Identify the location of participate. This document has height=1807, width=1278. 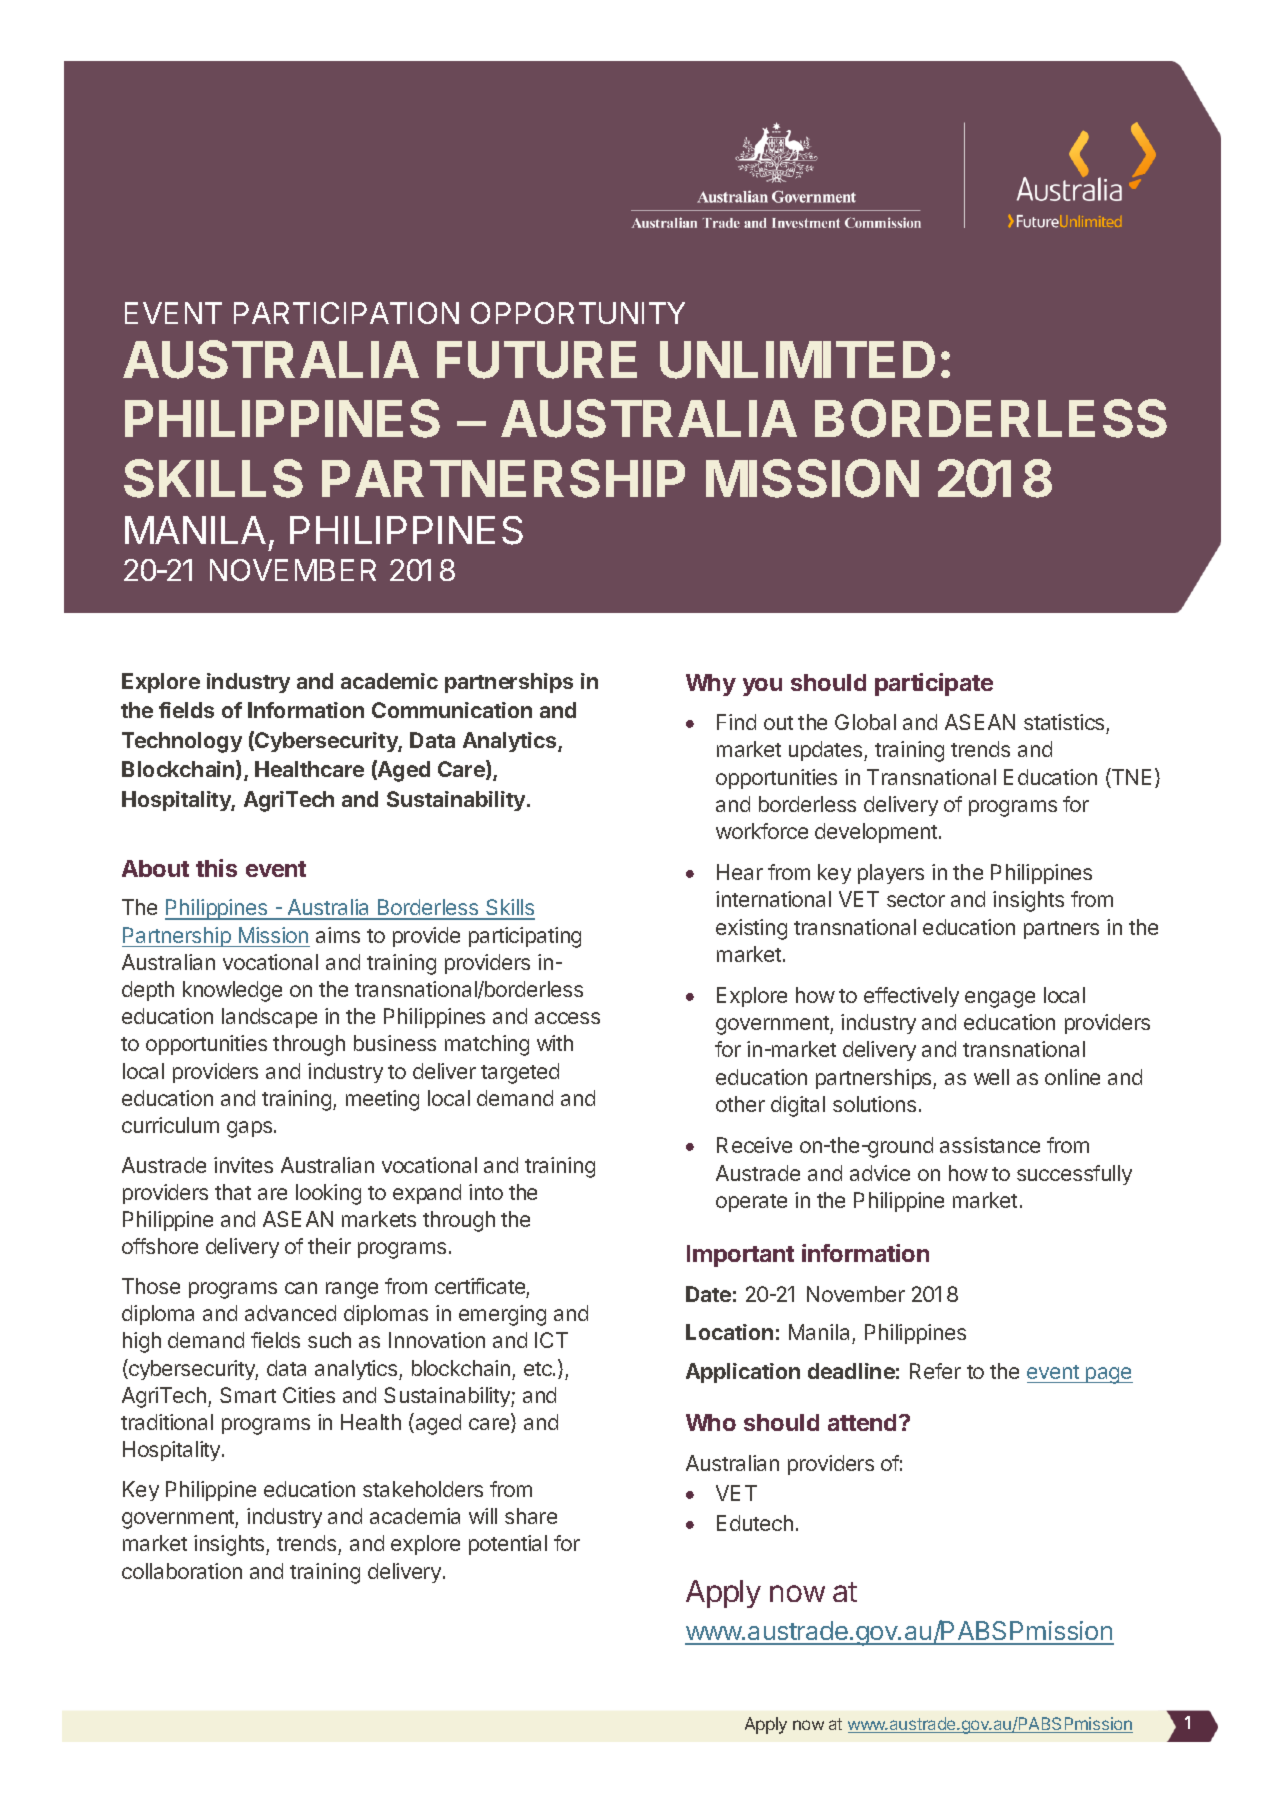
(934, 684).
